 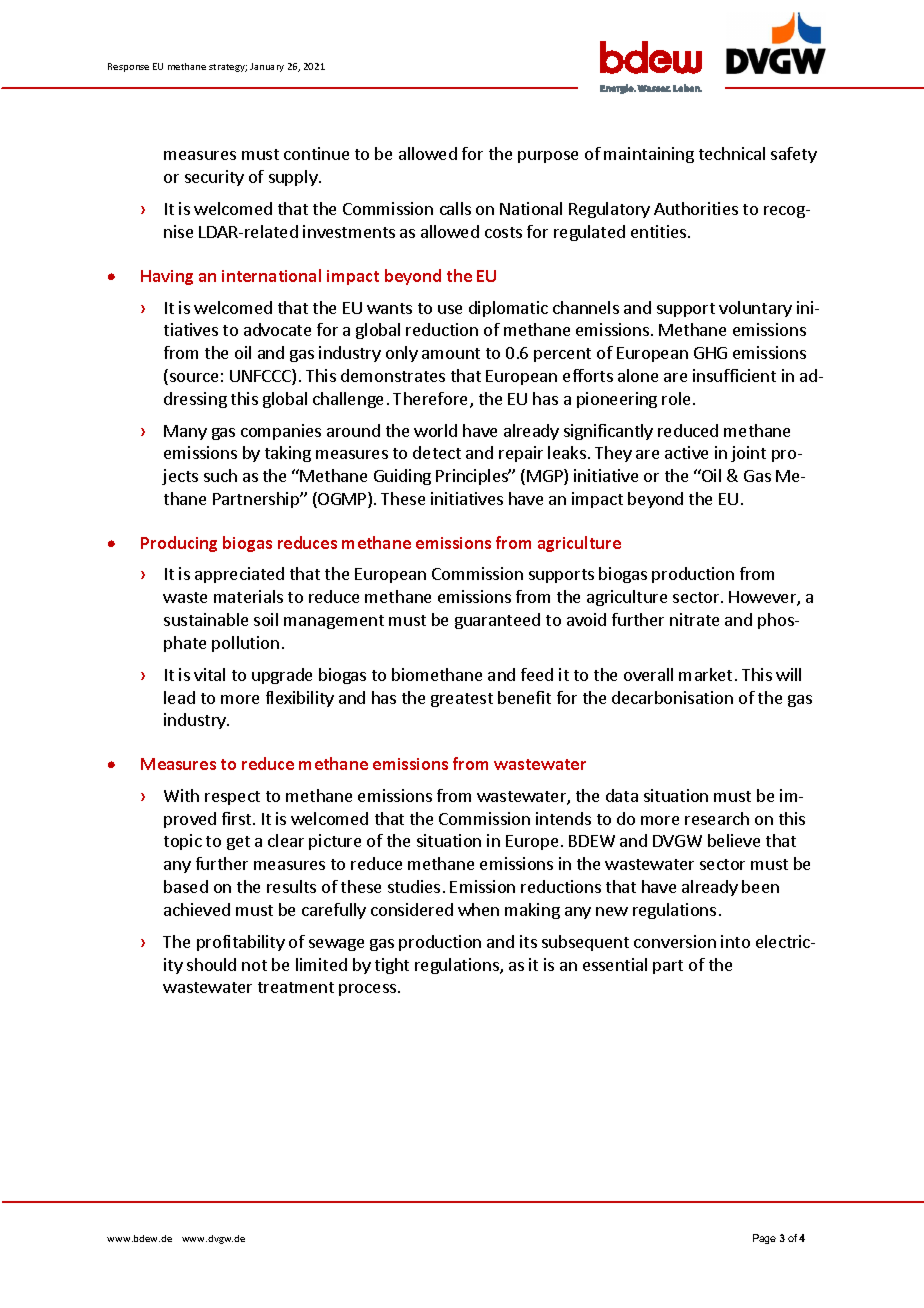 What do you see at coordinates (497, 621) in the screenshot?
I see `guaranteed` at bounding box center [497, 621].
